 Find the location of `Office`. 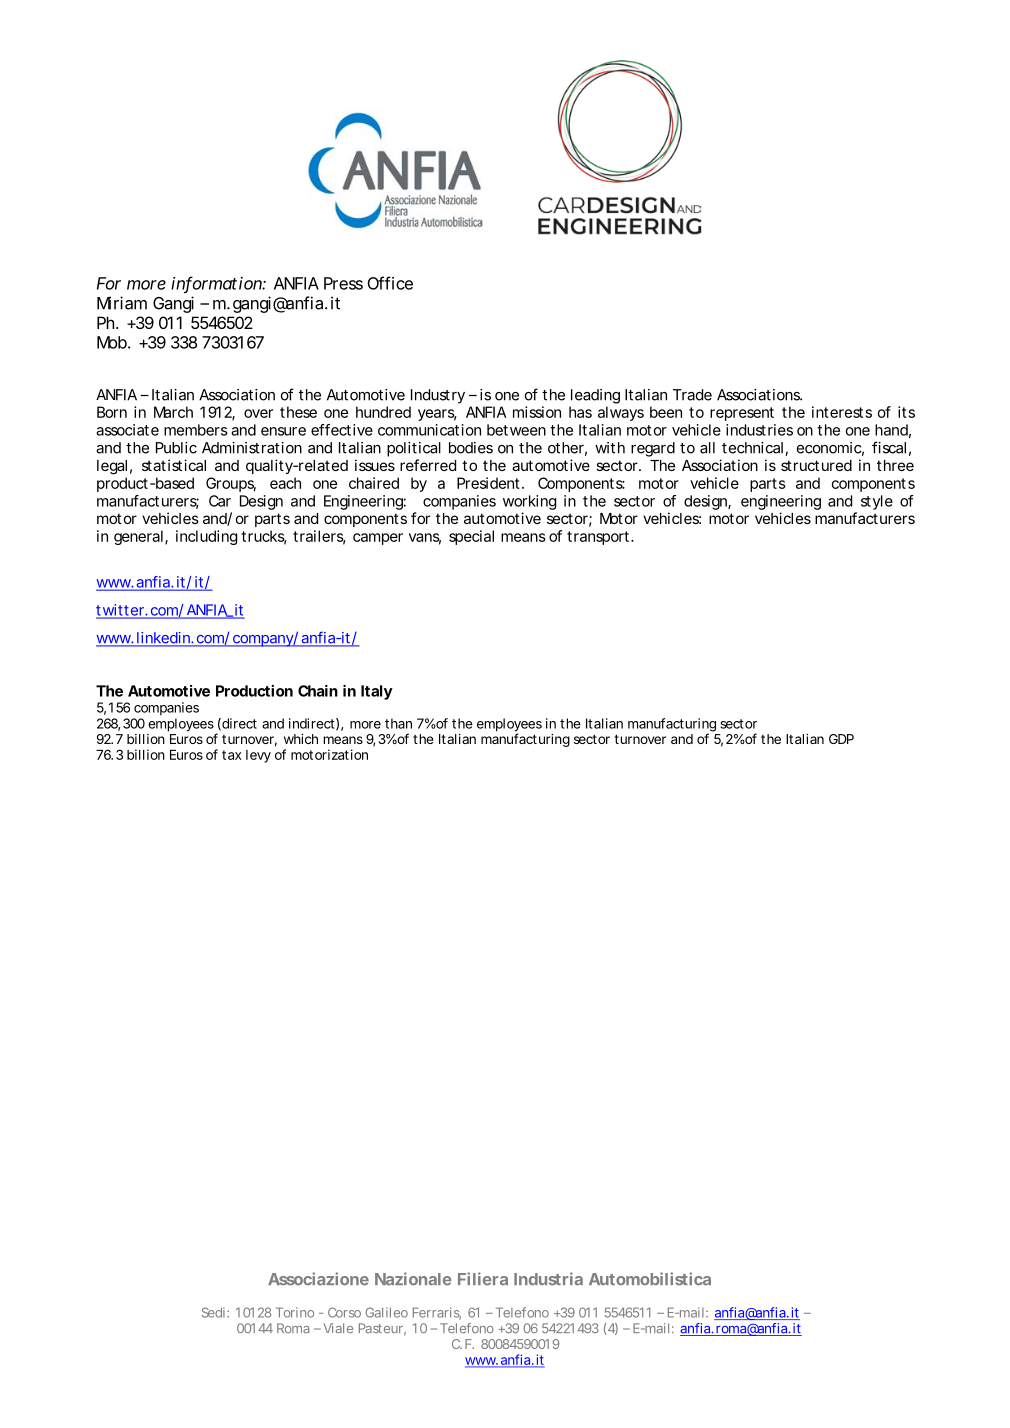

Office is located at coordinates (390, 283).
